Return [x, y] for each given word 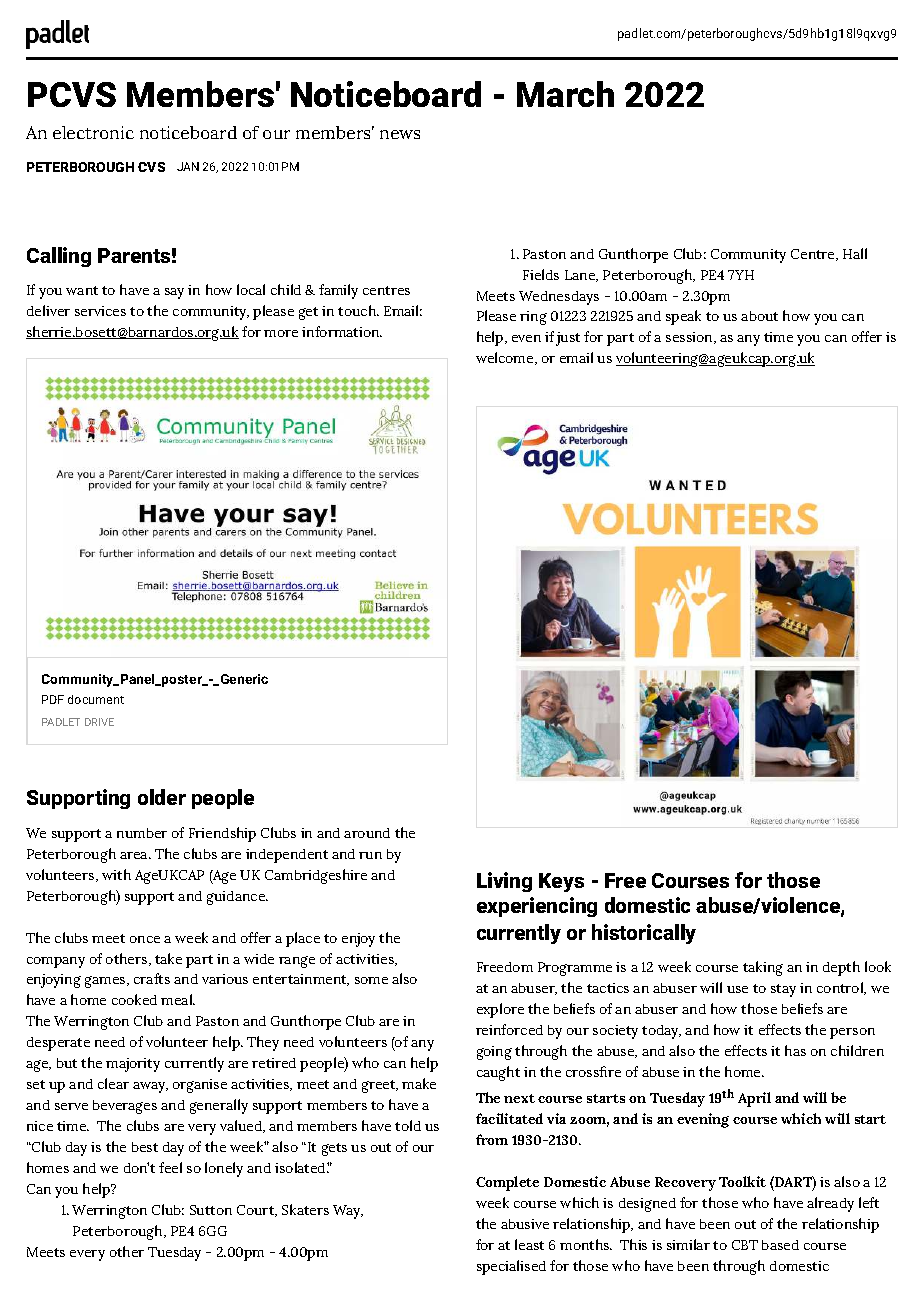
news [400, 134]
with [116, 874]
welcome [506, 358]
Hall [855, 253]
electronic [93, 132]
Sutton [211, 1210]
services [100, 311]
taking [763, 968]
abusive [525, 1224]
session [690, 338]
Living [504, 882]
